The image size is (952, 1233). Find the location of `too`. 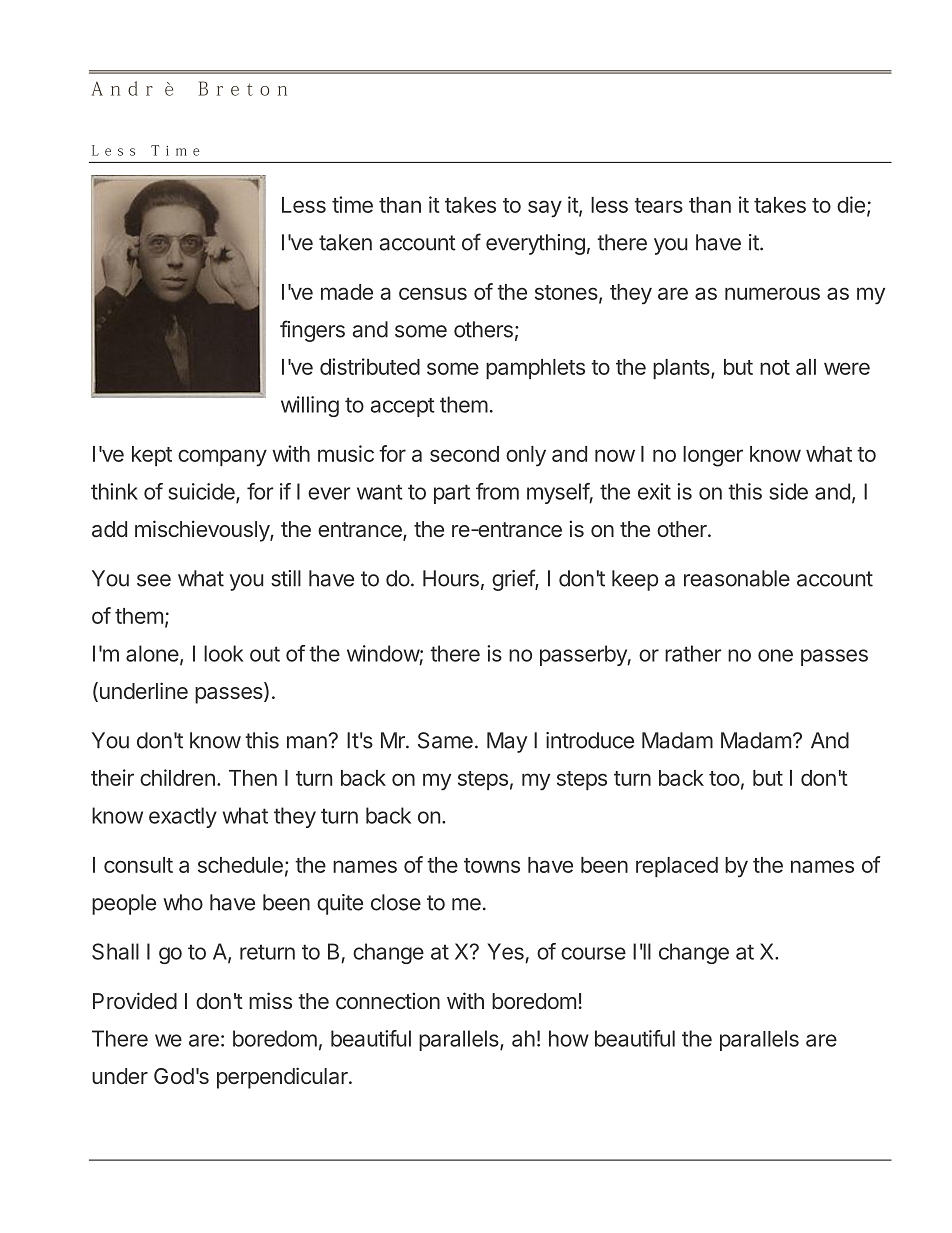

too is located at coordinates (724, 778).
